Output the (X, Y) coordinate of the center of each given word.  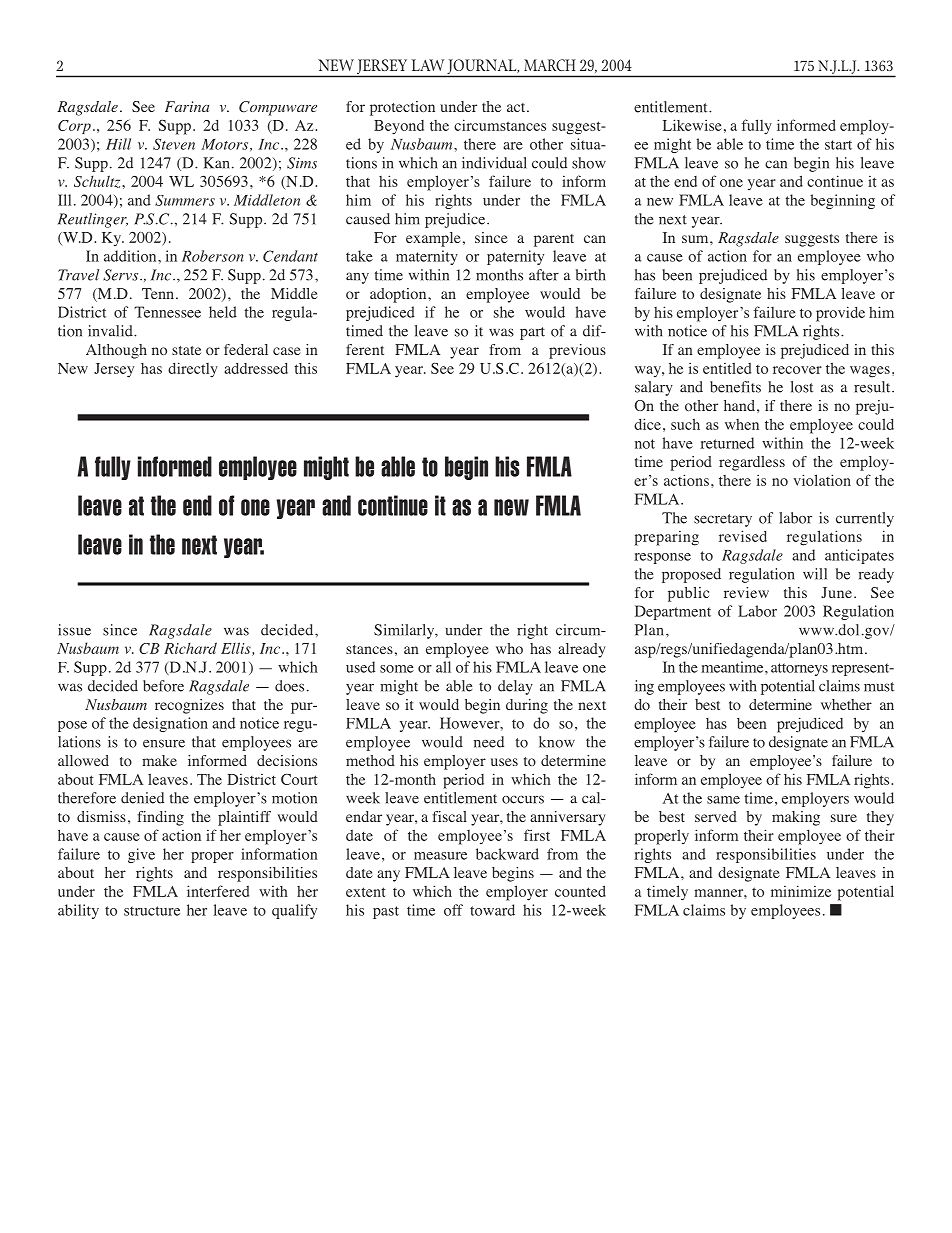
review (746, 592)
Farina (187, 106)
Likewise (692, 125)
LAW (428, 65)
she (504, 312)
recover (797, 370)
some (397, 669)
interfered (218, 891)
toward (492, 910)
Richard (190, 648)
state (186, 350)
